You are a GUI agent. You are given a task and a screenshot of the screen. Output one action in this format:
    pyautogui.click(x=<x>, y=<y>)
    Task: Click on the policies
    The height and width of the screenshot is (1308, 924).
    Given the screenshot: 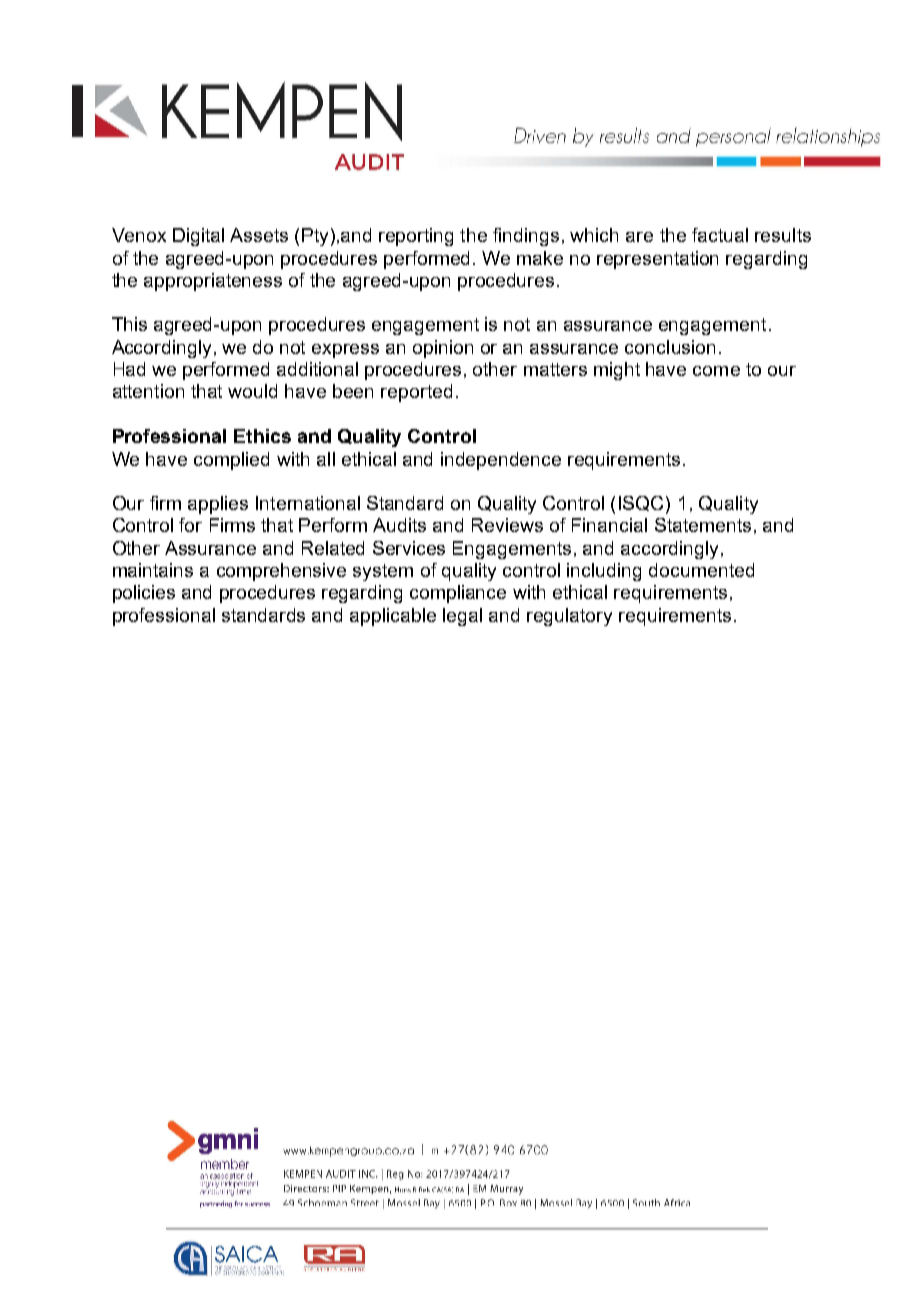 What is the action you would take?
    pyautogui.click(x=144, y=594)
